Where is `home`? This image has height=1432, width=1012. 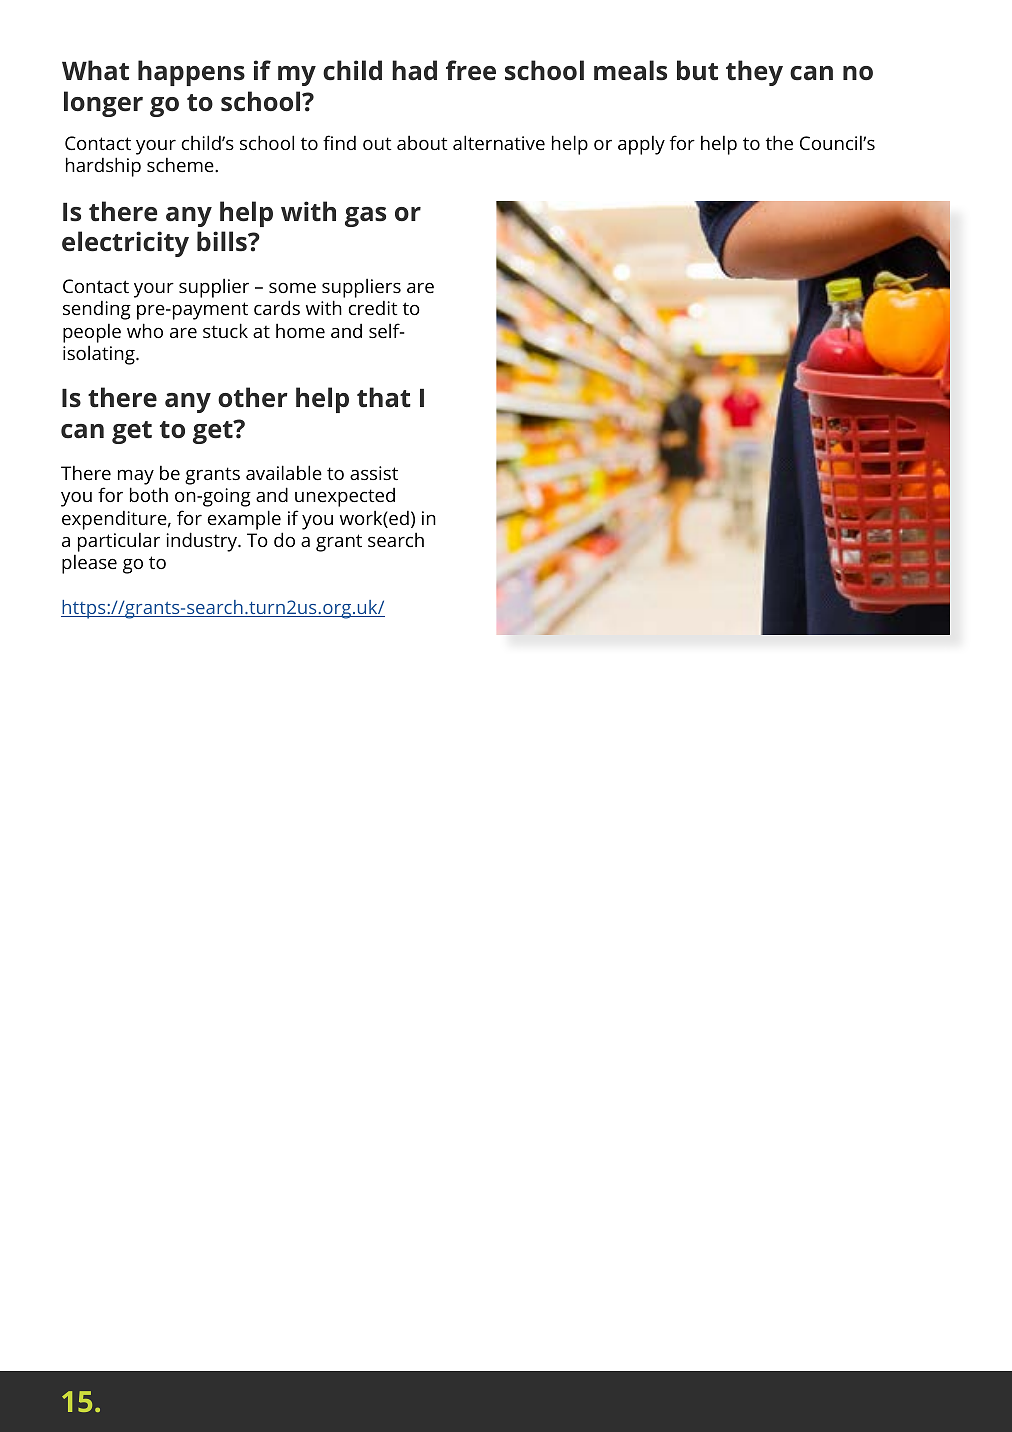
home is located at coordinates (300, 330).
